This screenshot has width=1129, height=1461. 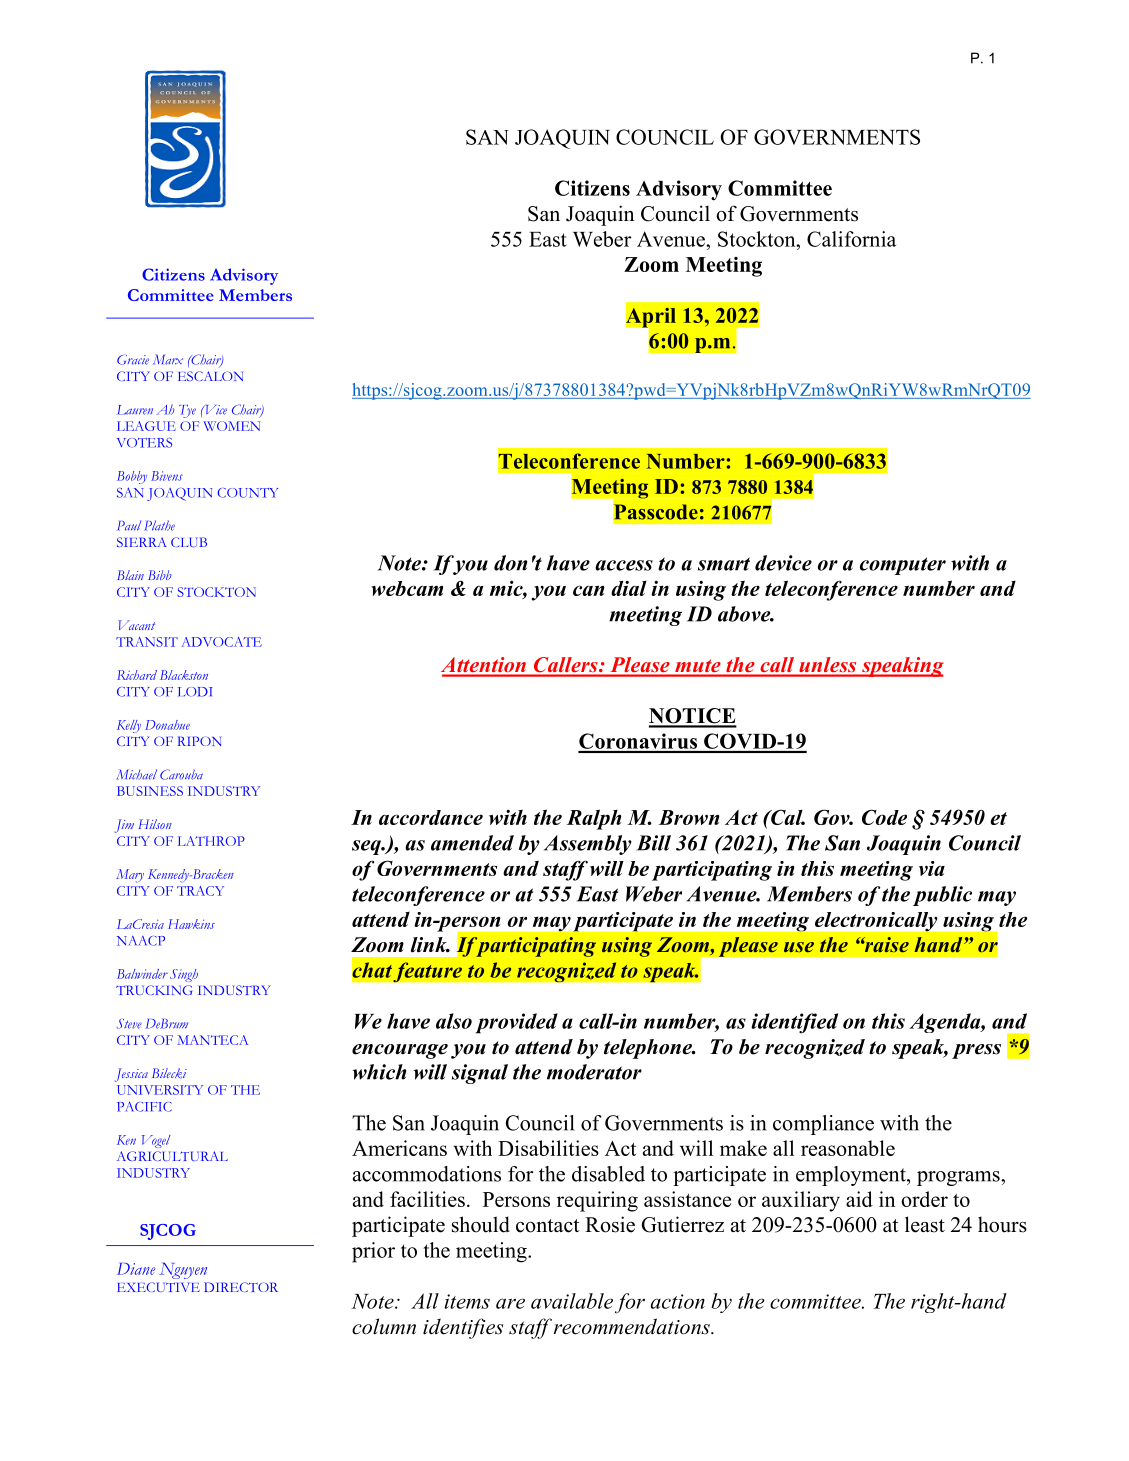 What do you see at coordinates (594, 819) in the screenshot?
I see `Ralph` at bounding box center [594, 819].
